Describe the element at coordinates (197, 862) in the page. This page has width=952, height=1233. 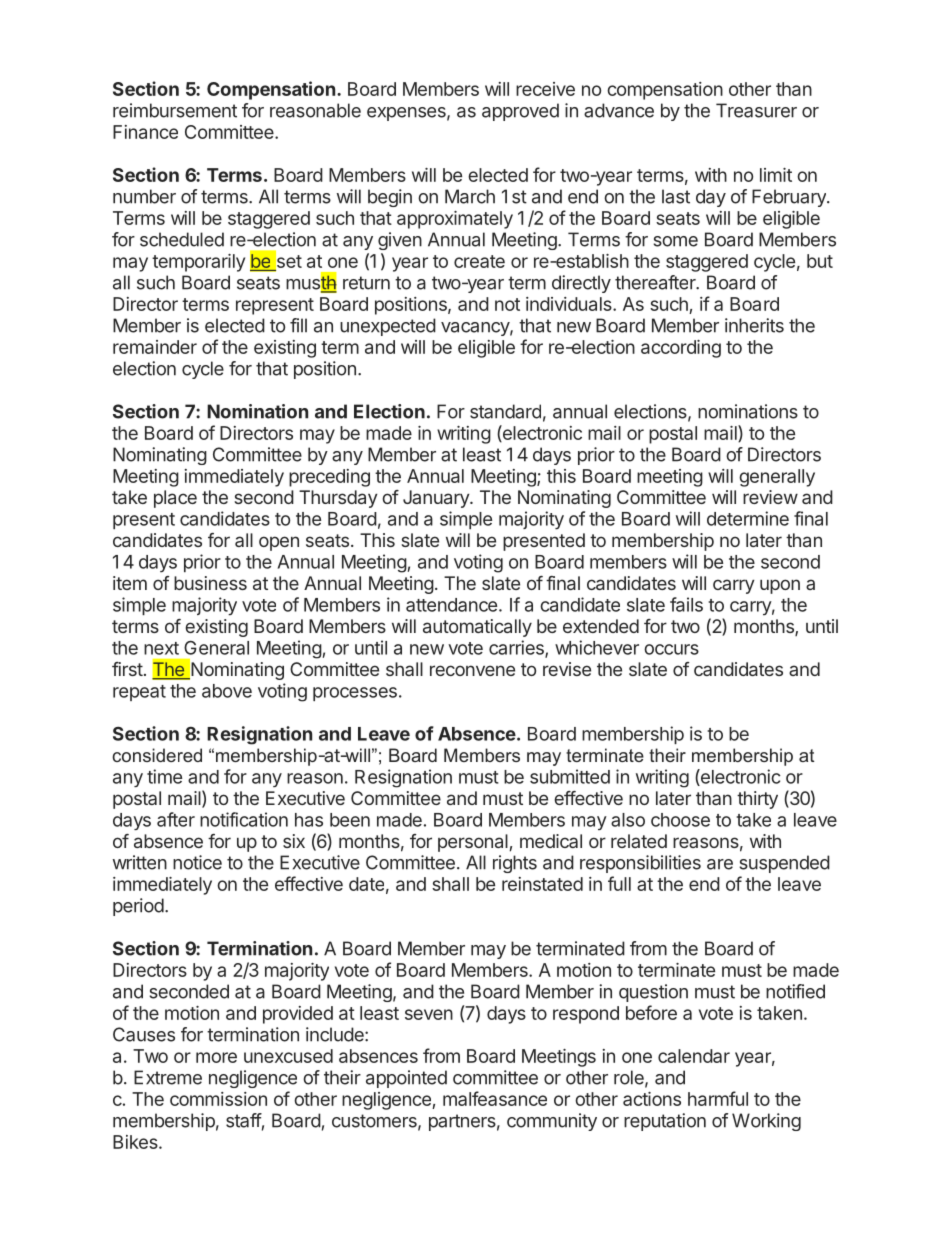
I see `notice` at that location.
